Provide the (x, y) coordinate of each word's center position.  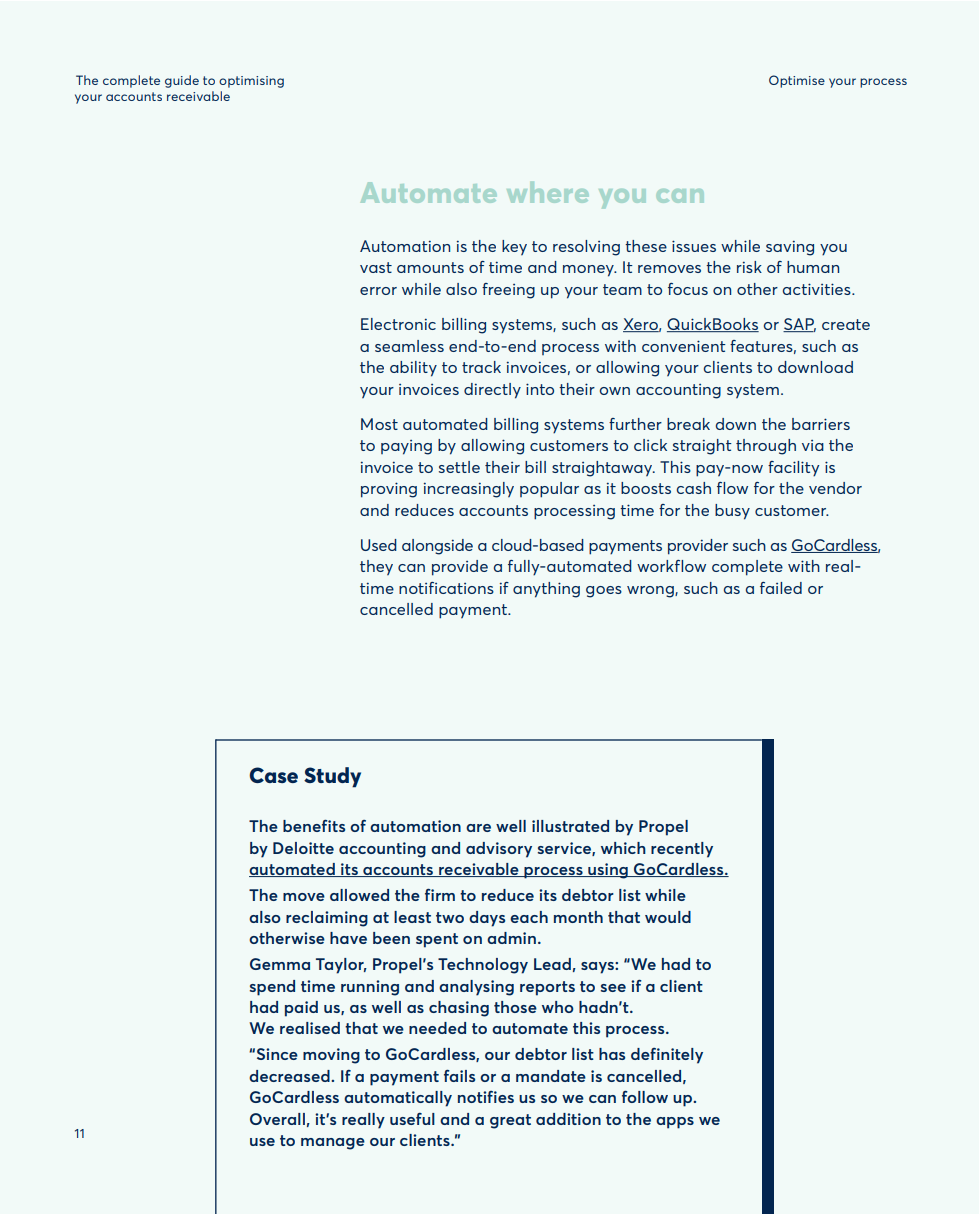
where (547, 192)
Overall (277, 1119)
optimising (251, 82)
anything (546, 590)
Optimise (797, 81)
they (376, 568)
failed (781, 588)
